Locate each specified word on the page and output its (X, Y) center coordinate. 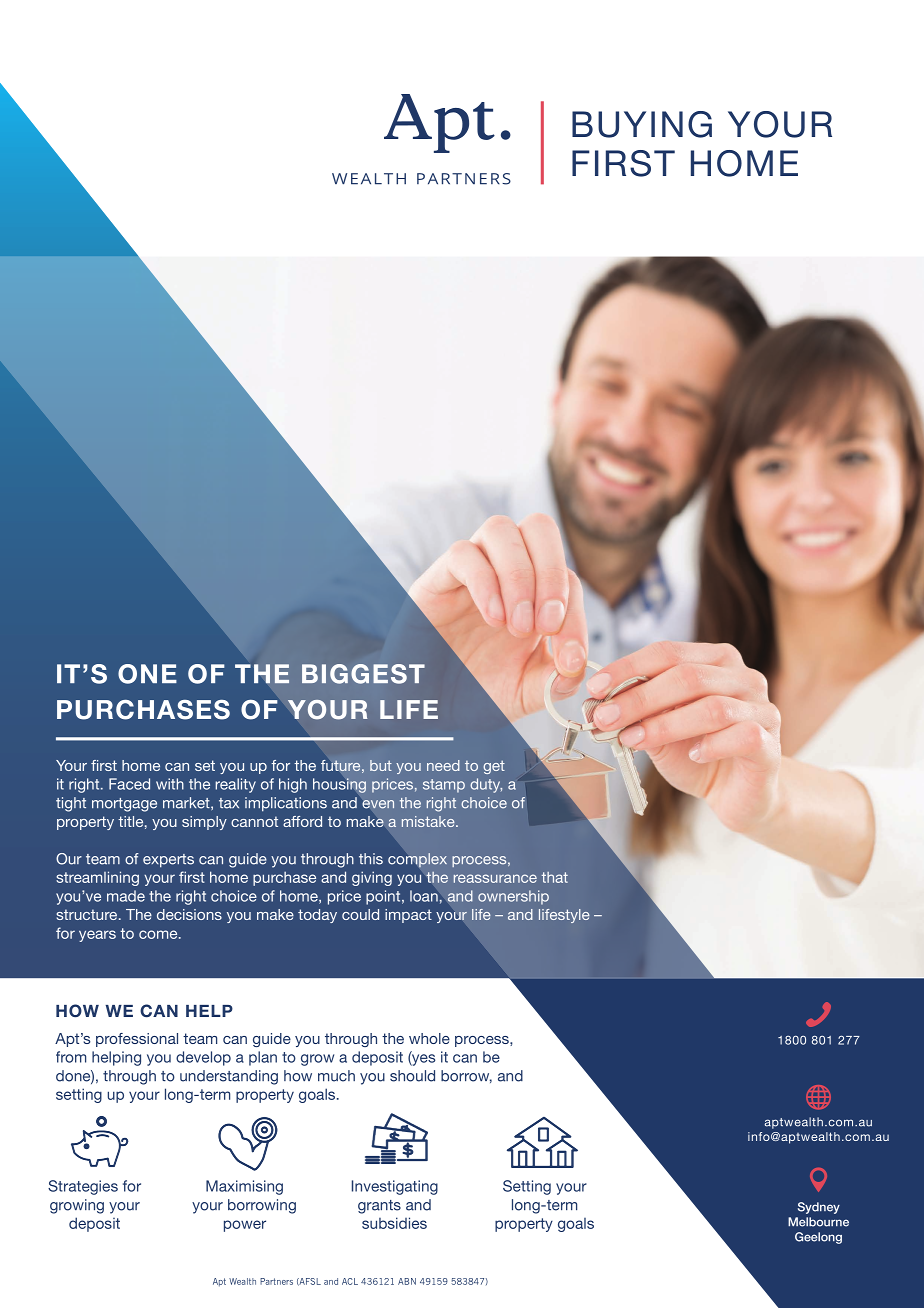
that (555, 877)
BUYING (642, 124)
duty (486, 785)
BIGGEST (363, 674)
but (381, 765)
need (443, 765)
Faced (129, 784)
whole (429, 1038)
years (97, 936)
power (245, 1226)
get (494, 767)
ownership (513, 897)
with (170, 784)
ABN (407, 1281)
